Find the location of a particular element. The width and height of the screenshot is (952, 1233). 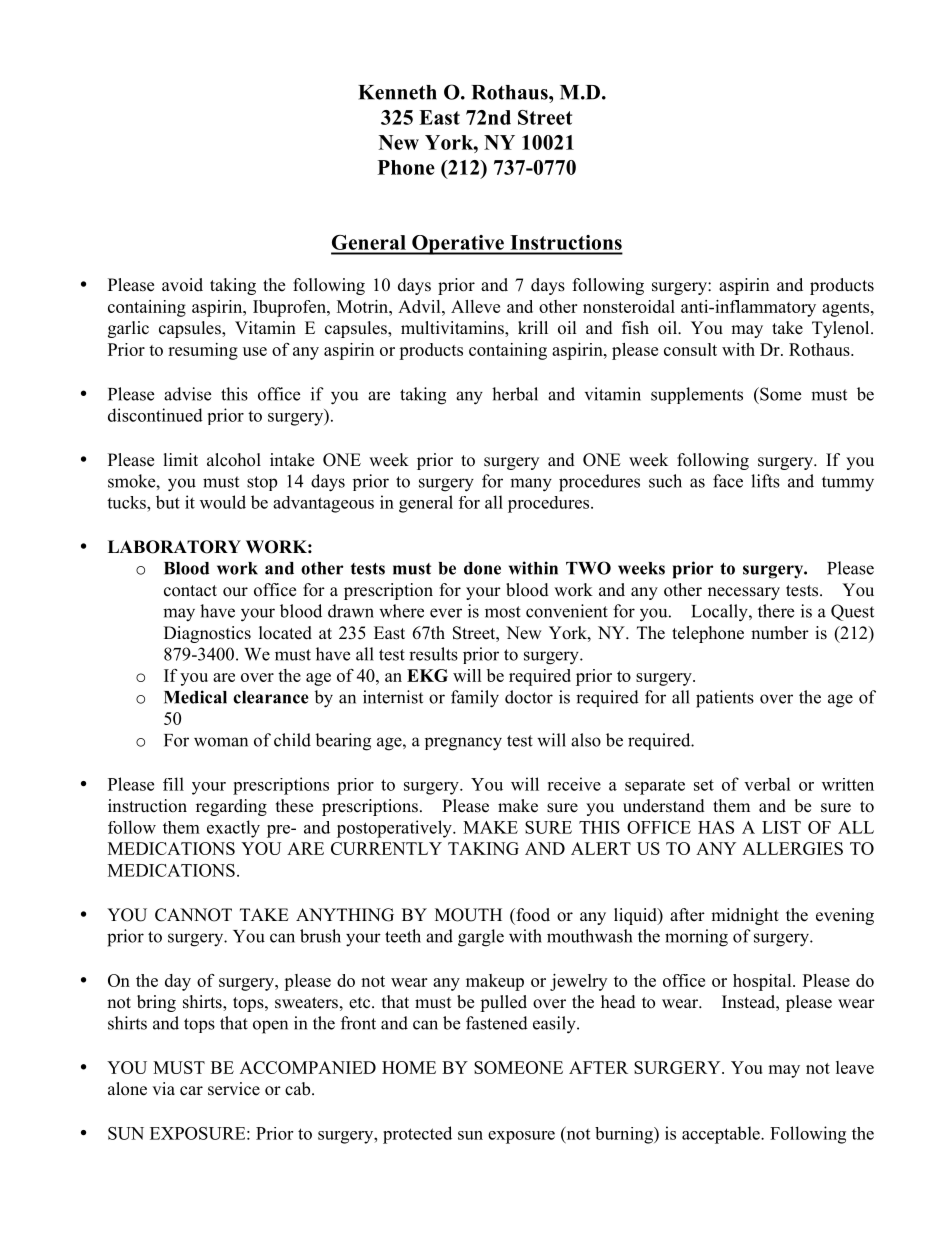

Advil is located at coordinates (420, 306).
